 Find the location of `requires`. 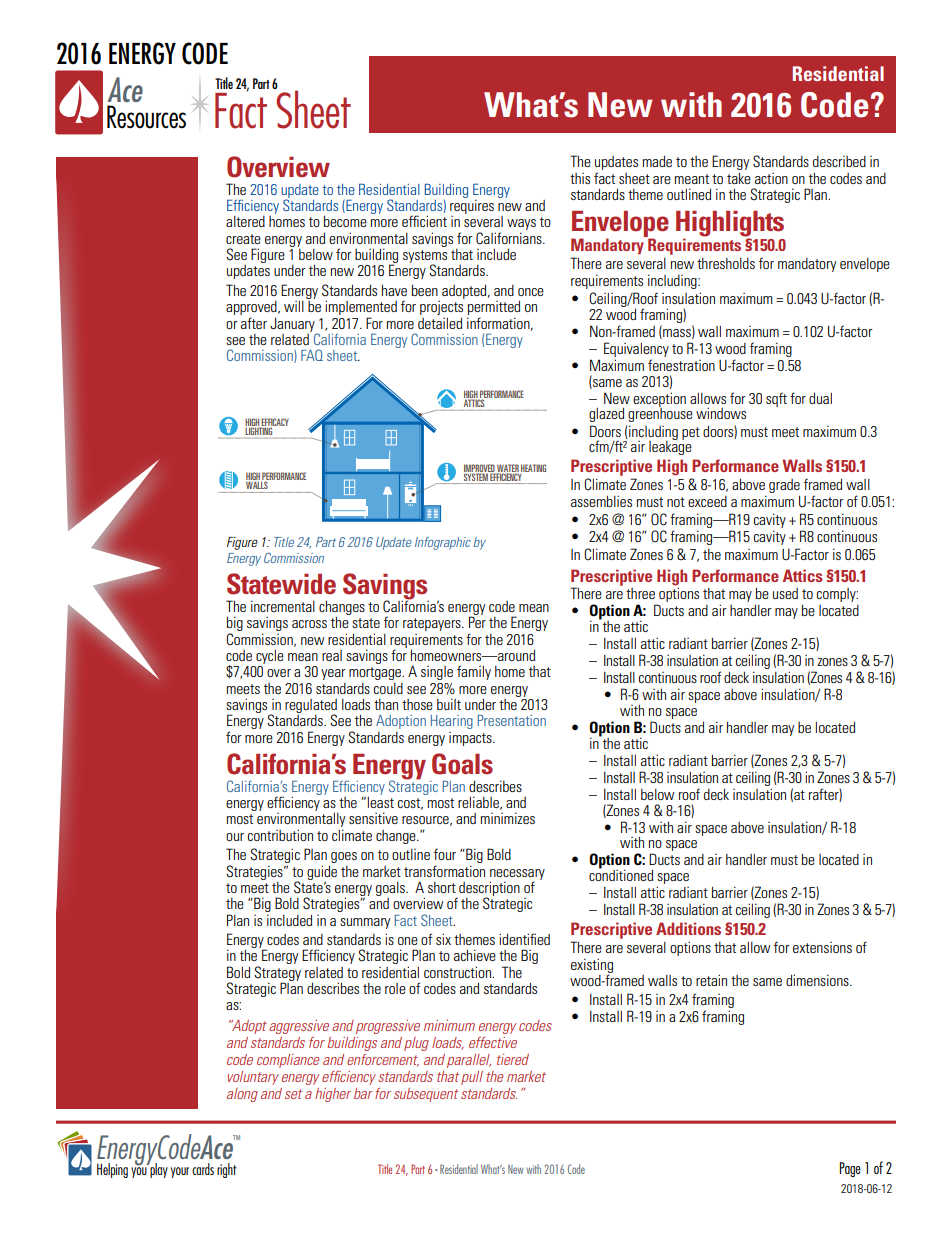

requires is located at coordinates (472, 205).
